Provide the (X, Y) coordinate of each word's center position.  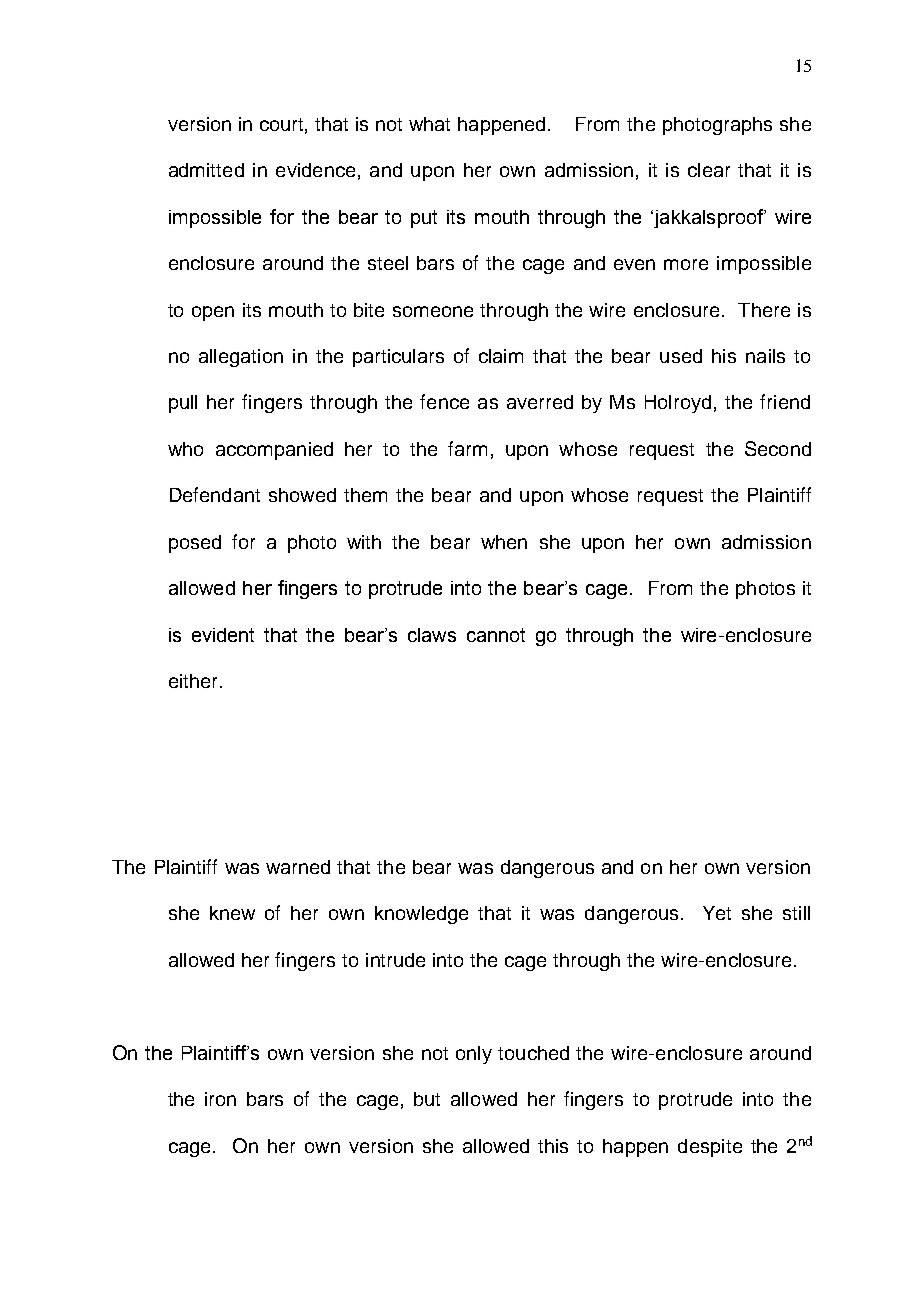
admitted (206, 170)
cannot (496, 635)
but (427, 1099)
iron (220, 1099)
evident (223, 635)
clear (709, 170)
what (429, 124)
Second (778, 448)
